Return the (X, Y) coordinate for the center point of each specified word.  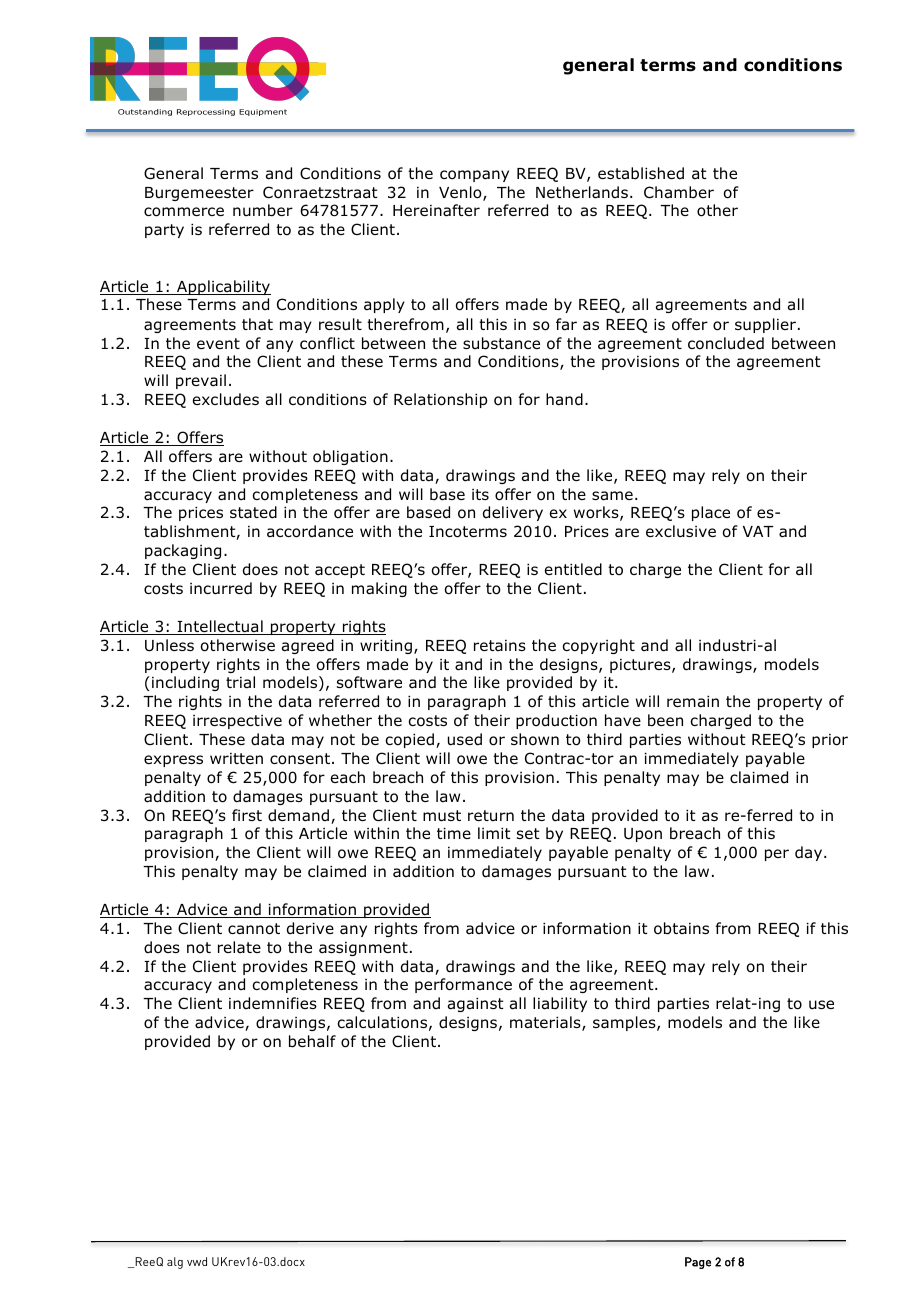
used (465, 739)
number (263, 210)
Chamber (679, 192)
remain (693, 702)
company (474, 176)
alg (175, 1263)
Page (698, 1263)
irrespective (237, 722)
